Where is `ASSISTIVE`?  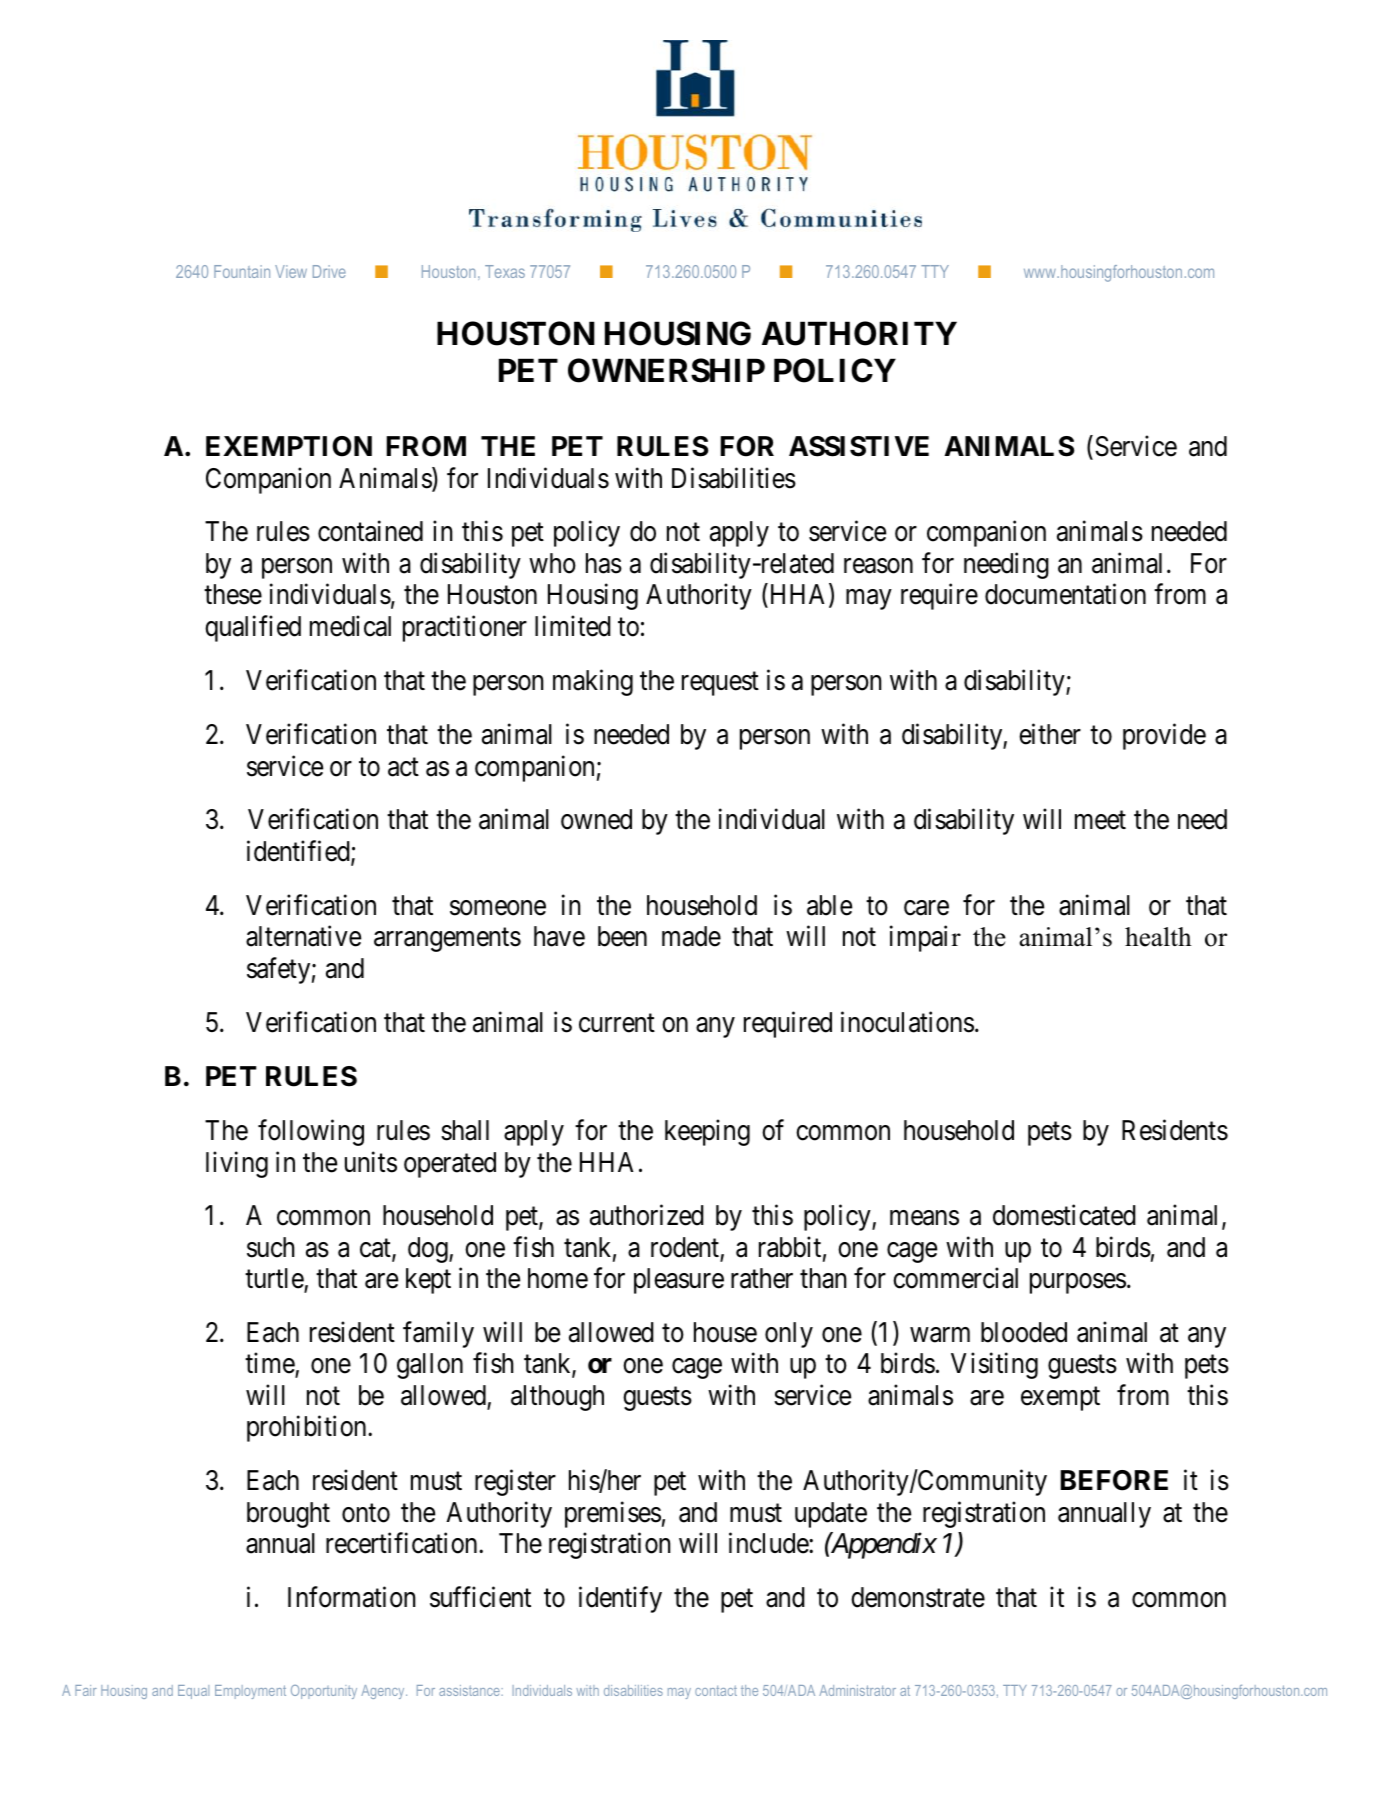 ASSISTIVE is located at coordinates (859, 446).
